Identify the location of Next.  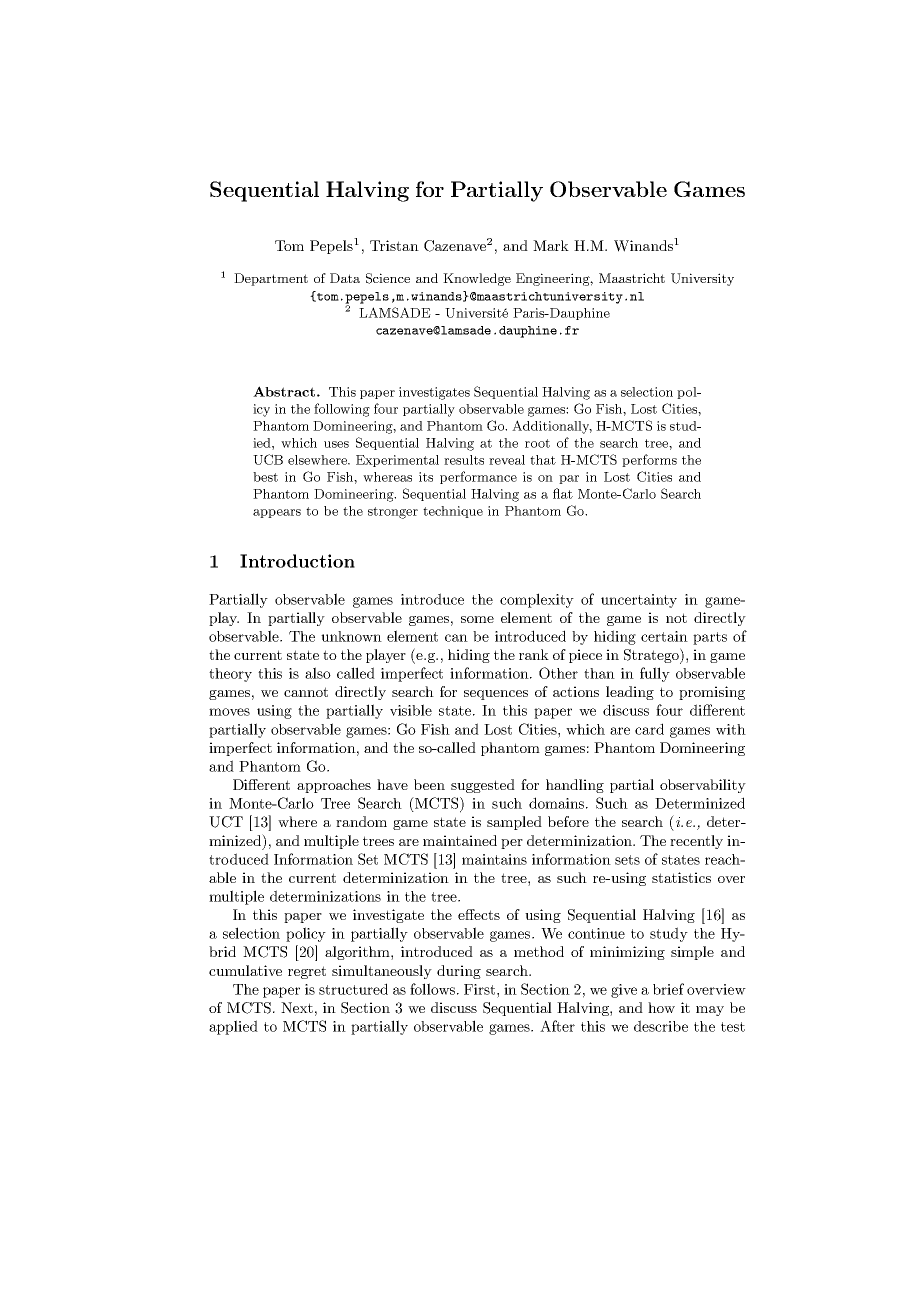
(297, 1007).
